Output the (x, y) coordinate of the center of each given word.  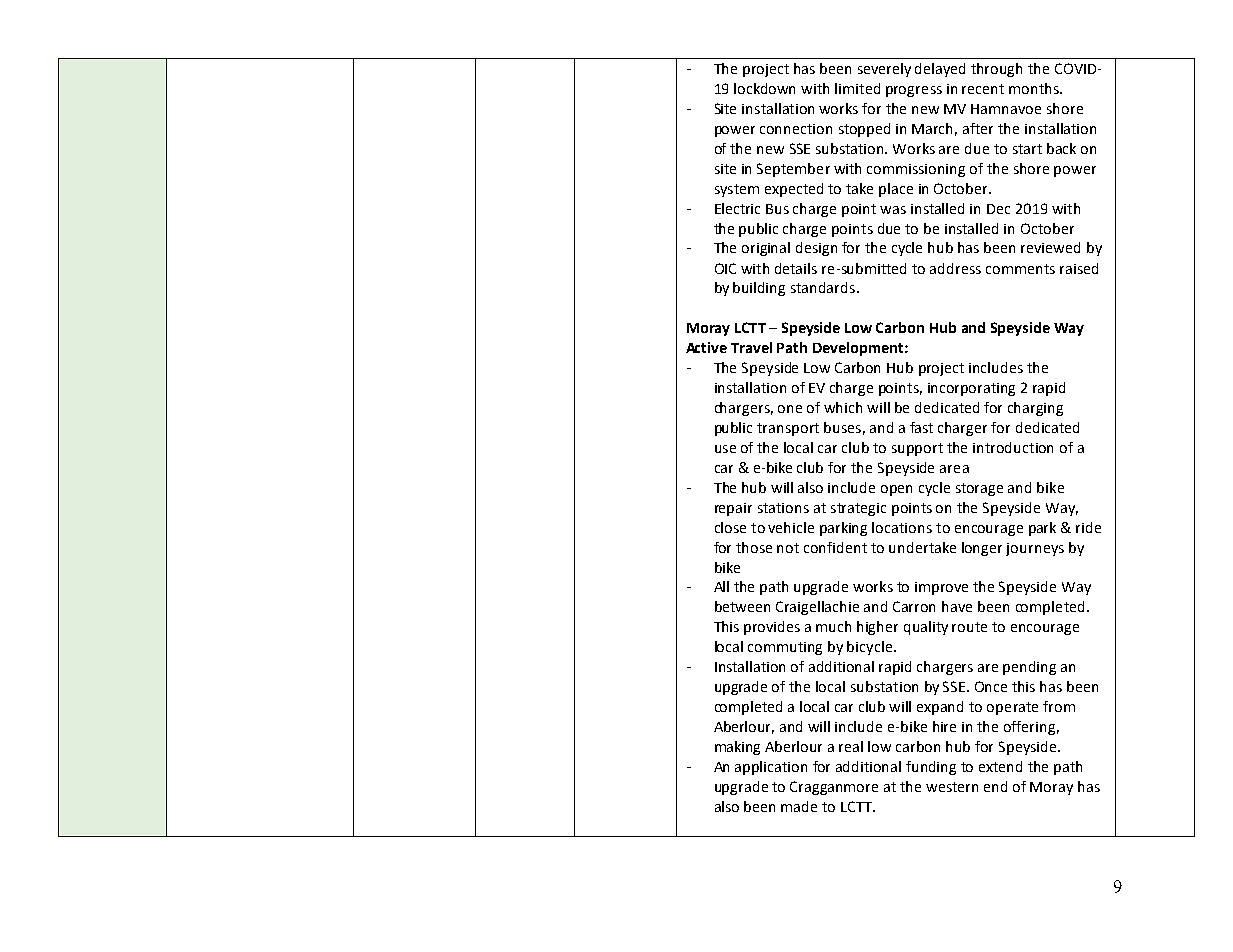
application (771, 768)
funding (931, 768)
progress (914, 91)
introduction (1013, 447)
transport (788, 429)
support (917, 449)
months (1035, 88)
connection (796, 129)
